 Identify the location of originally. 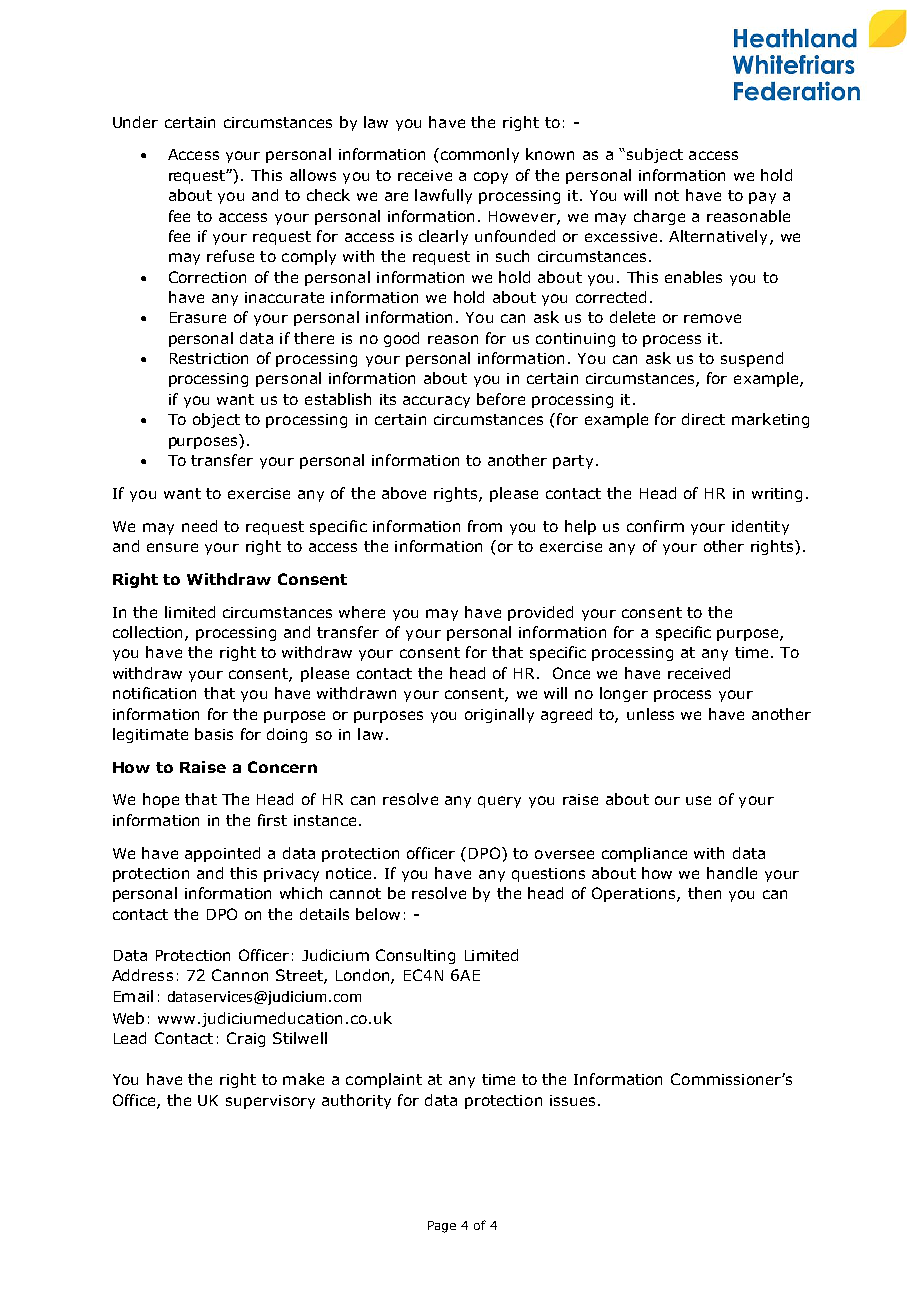
(499, 715).
